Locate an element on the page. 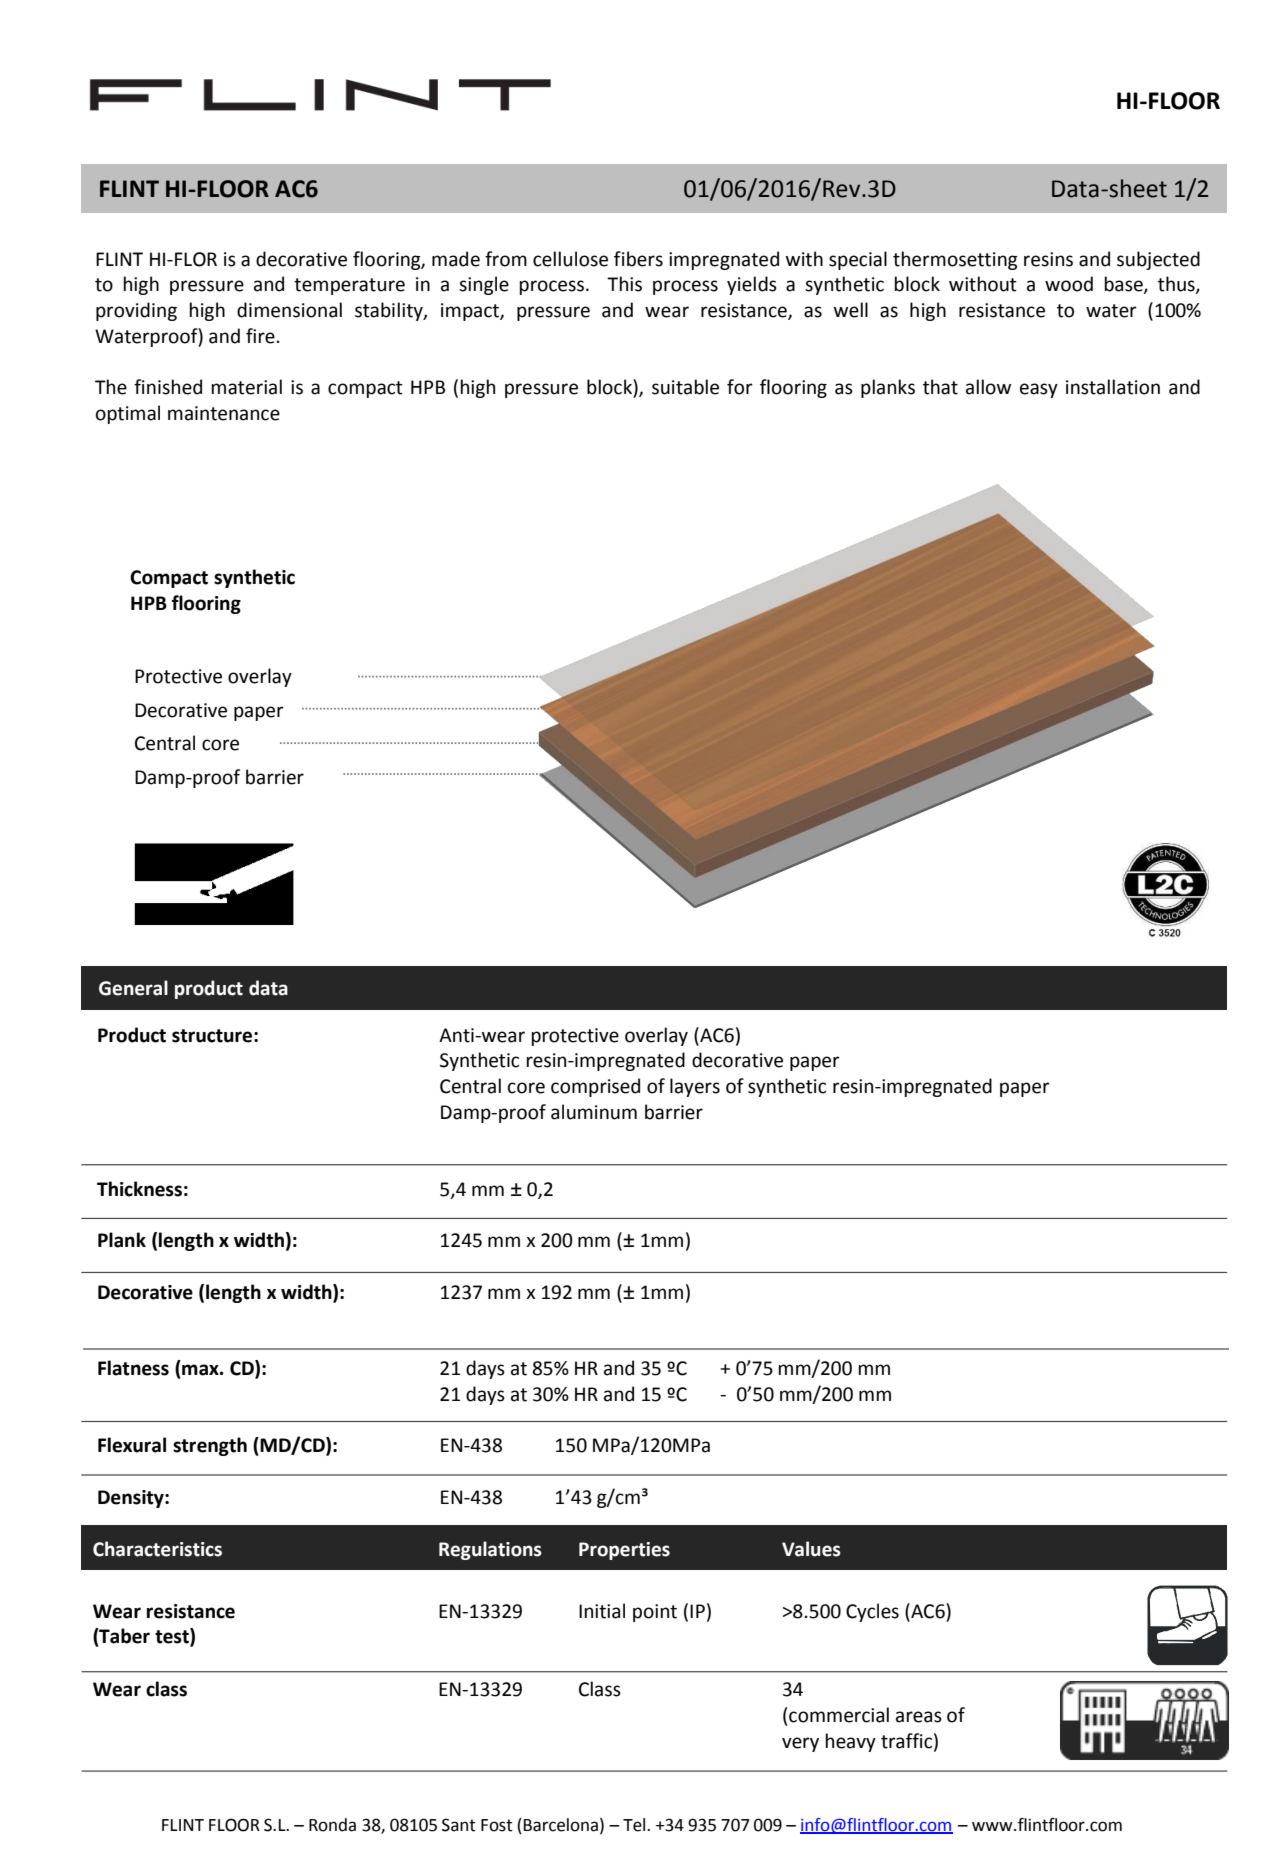  General is located at coordinates (133, 988).
